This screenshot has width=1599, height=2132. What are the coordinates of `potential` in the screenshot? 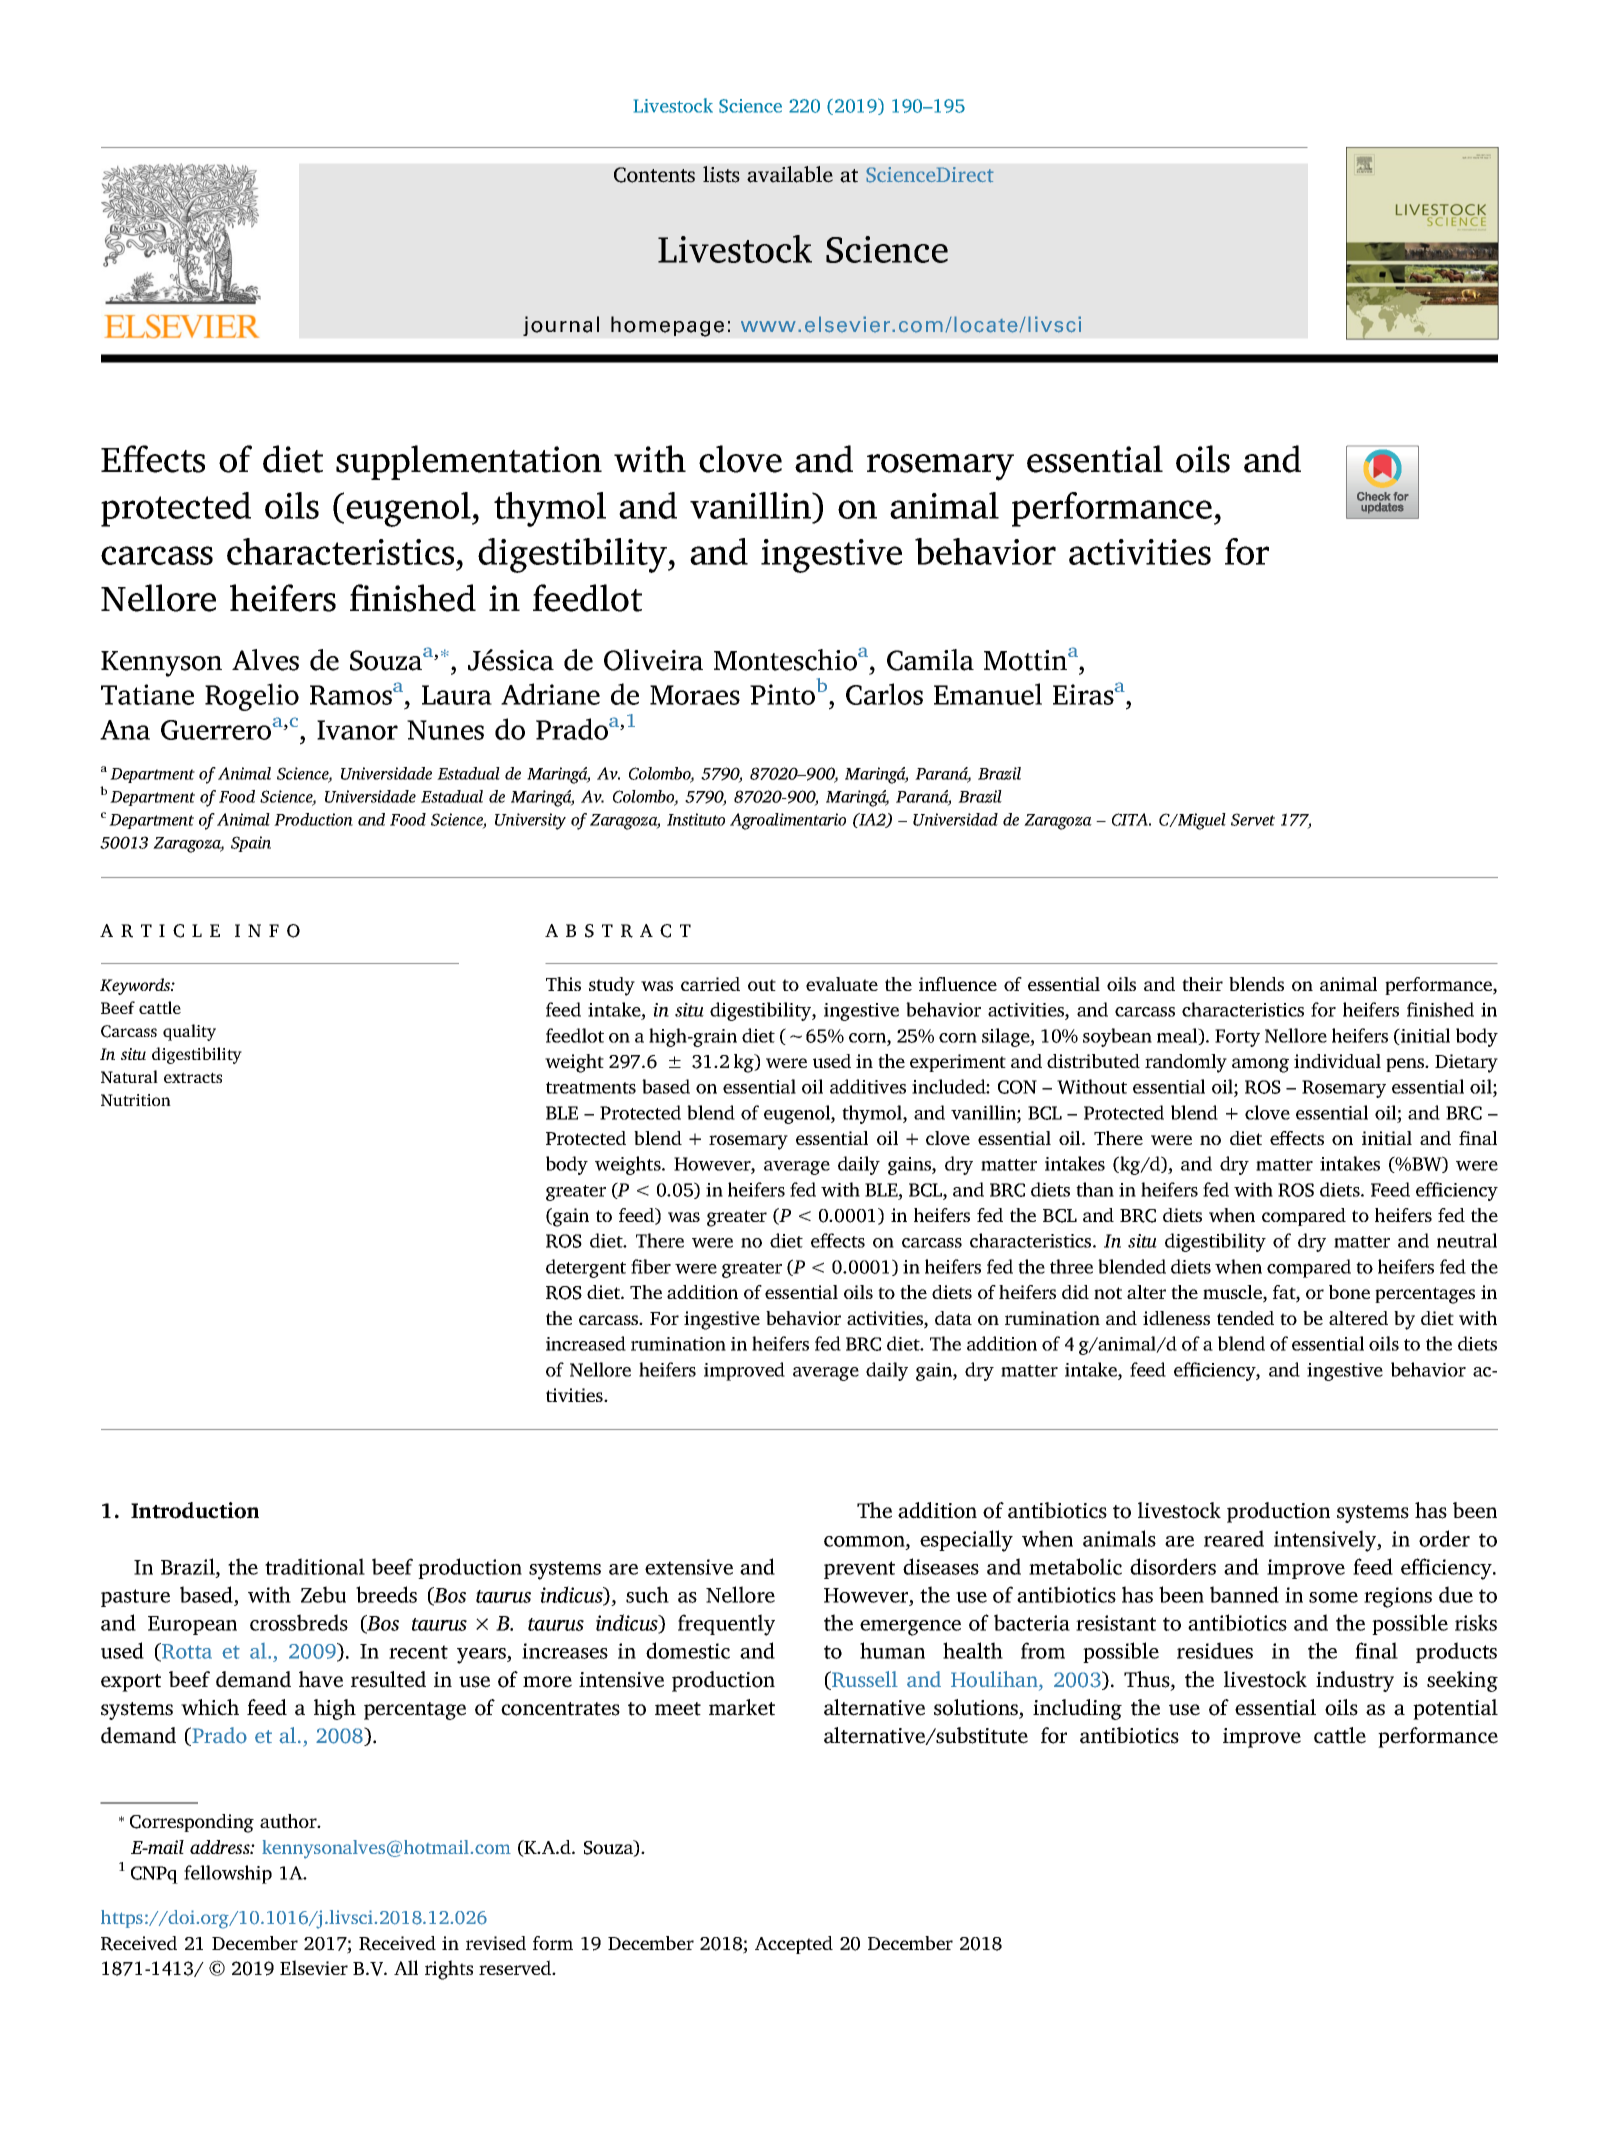 It's located at (1455, 1709).
